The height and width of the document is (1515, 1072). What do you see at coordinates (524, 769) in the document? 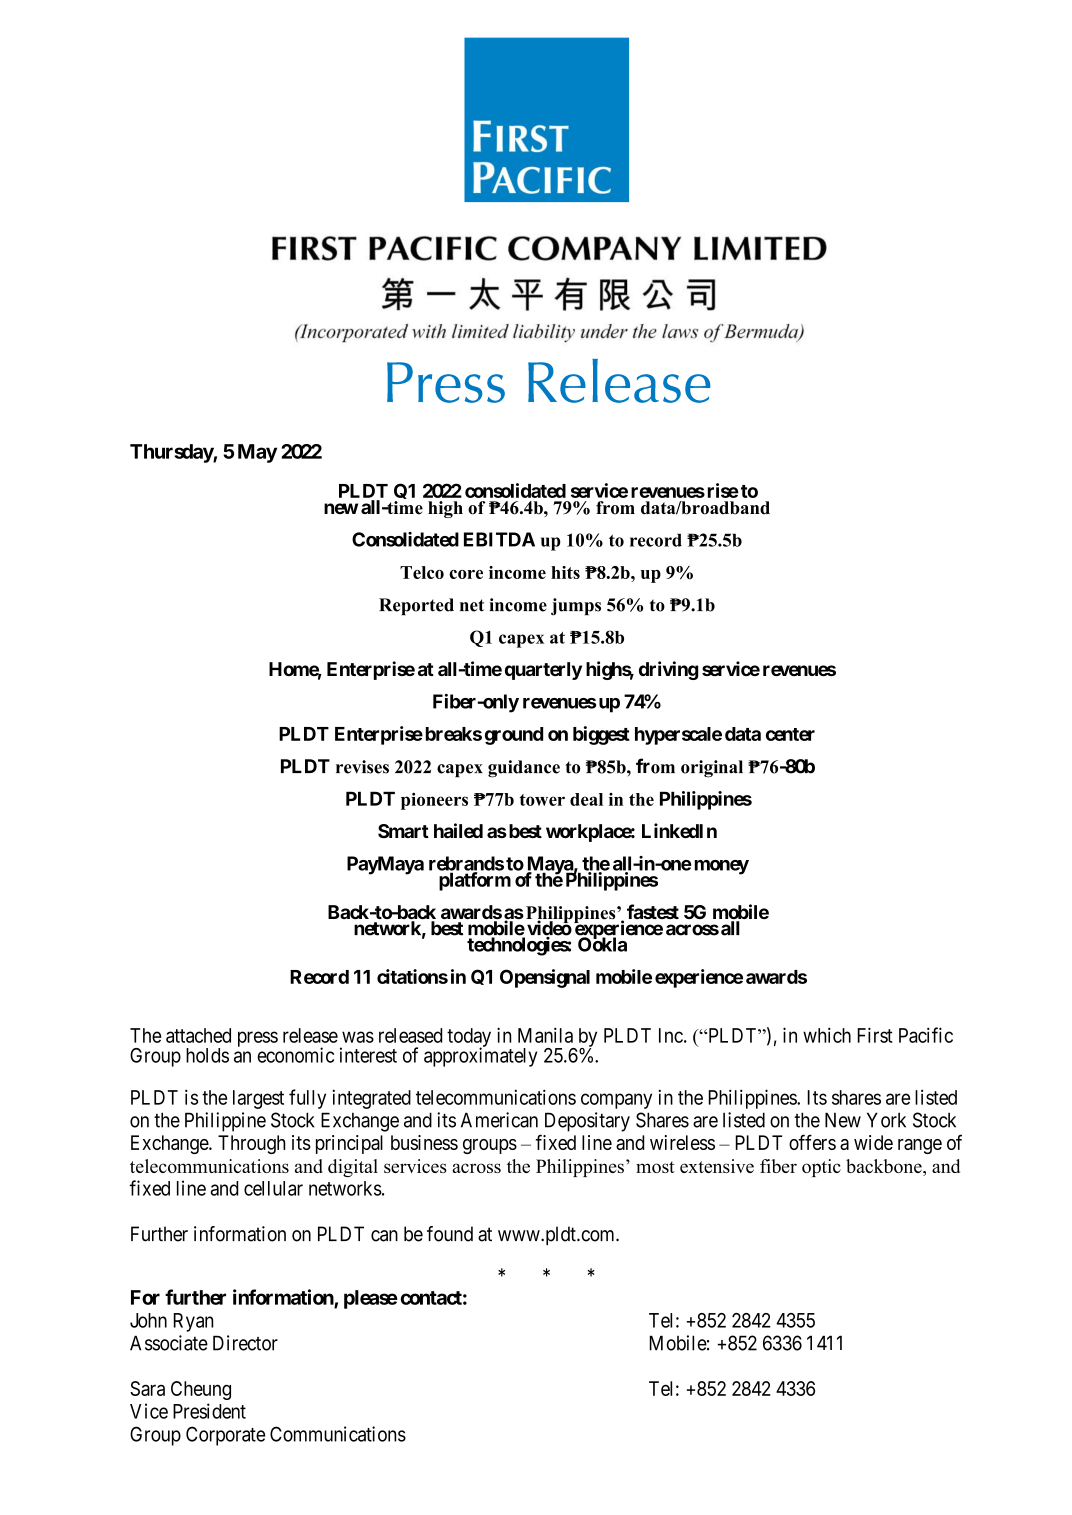
I see `guidance` at bounding box center [524, 769].
